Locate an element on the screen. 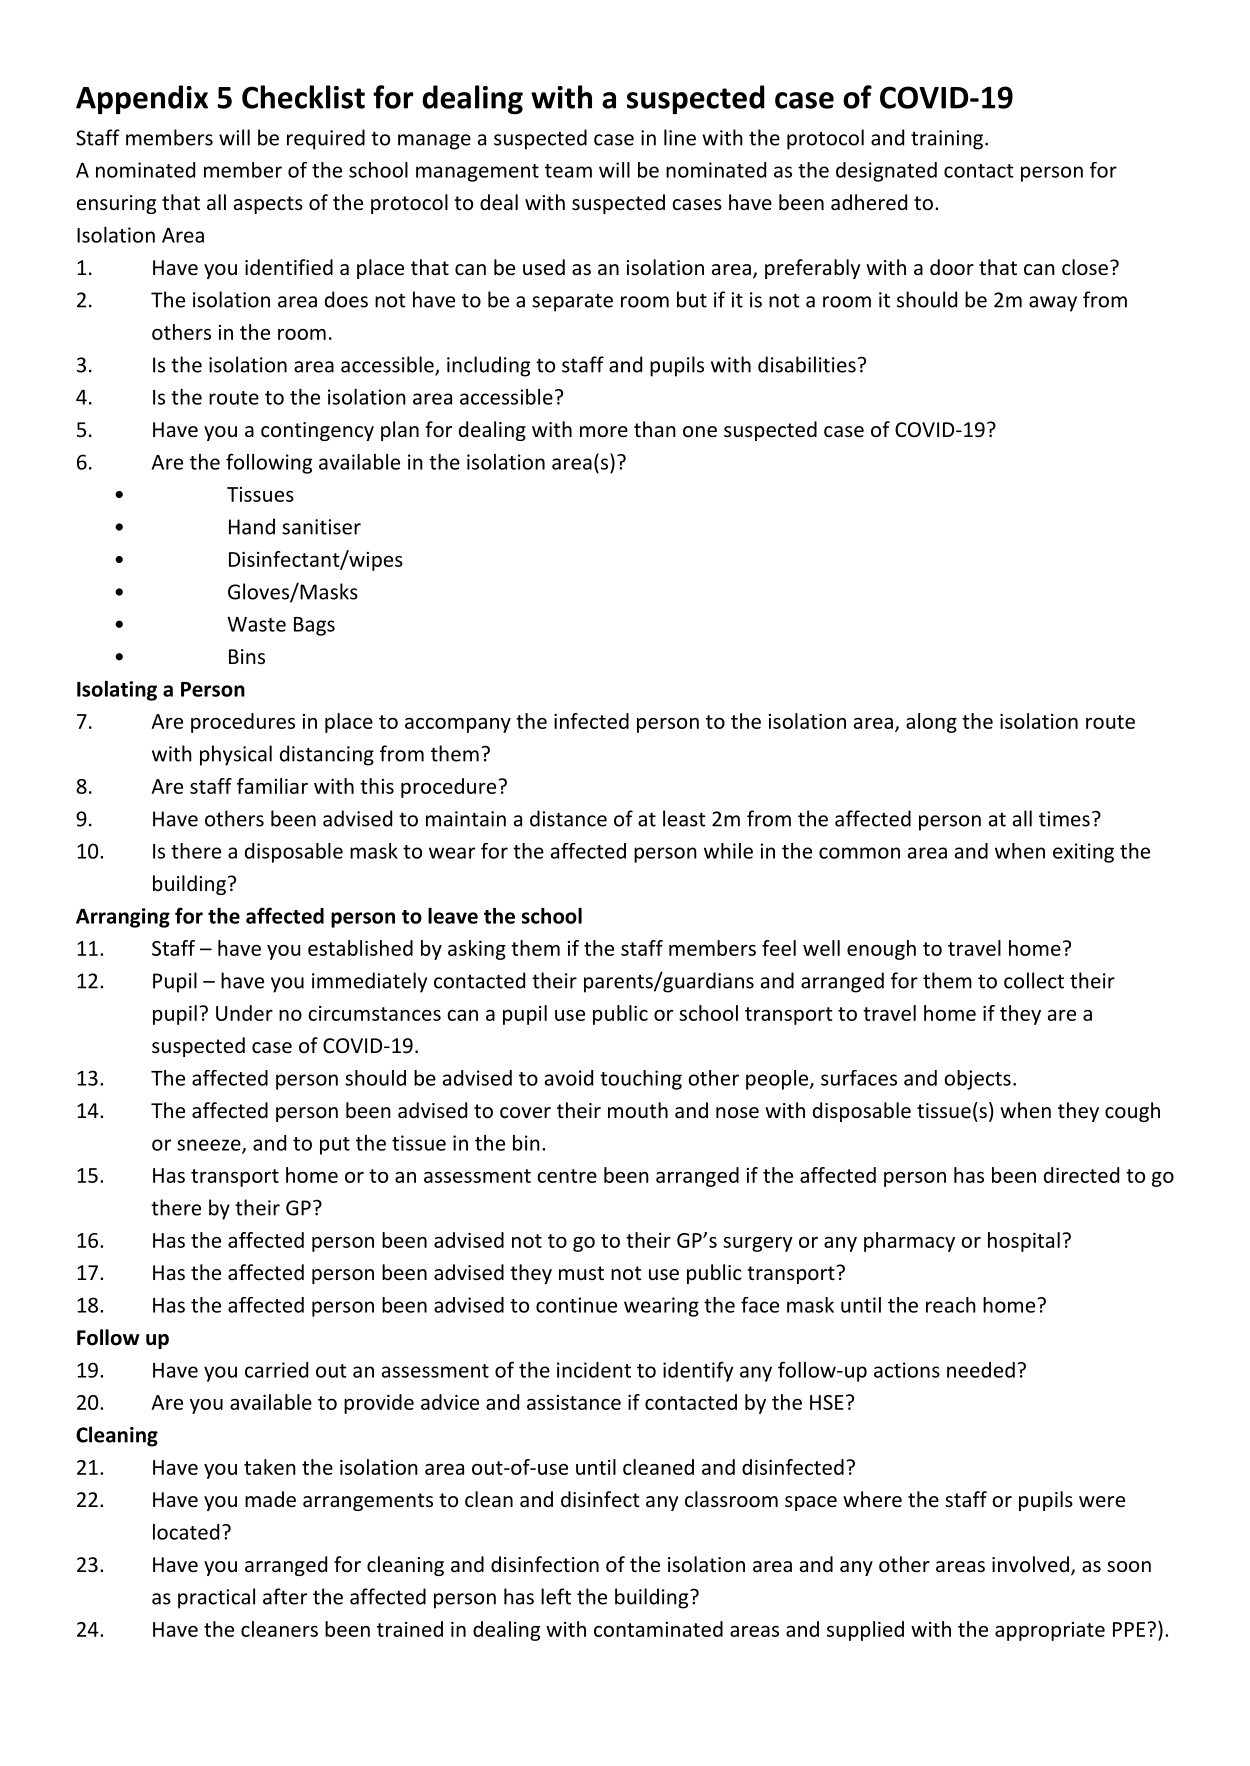  distance is located at coordinates (568, 818).
